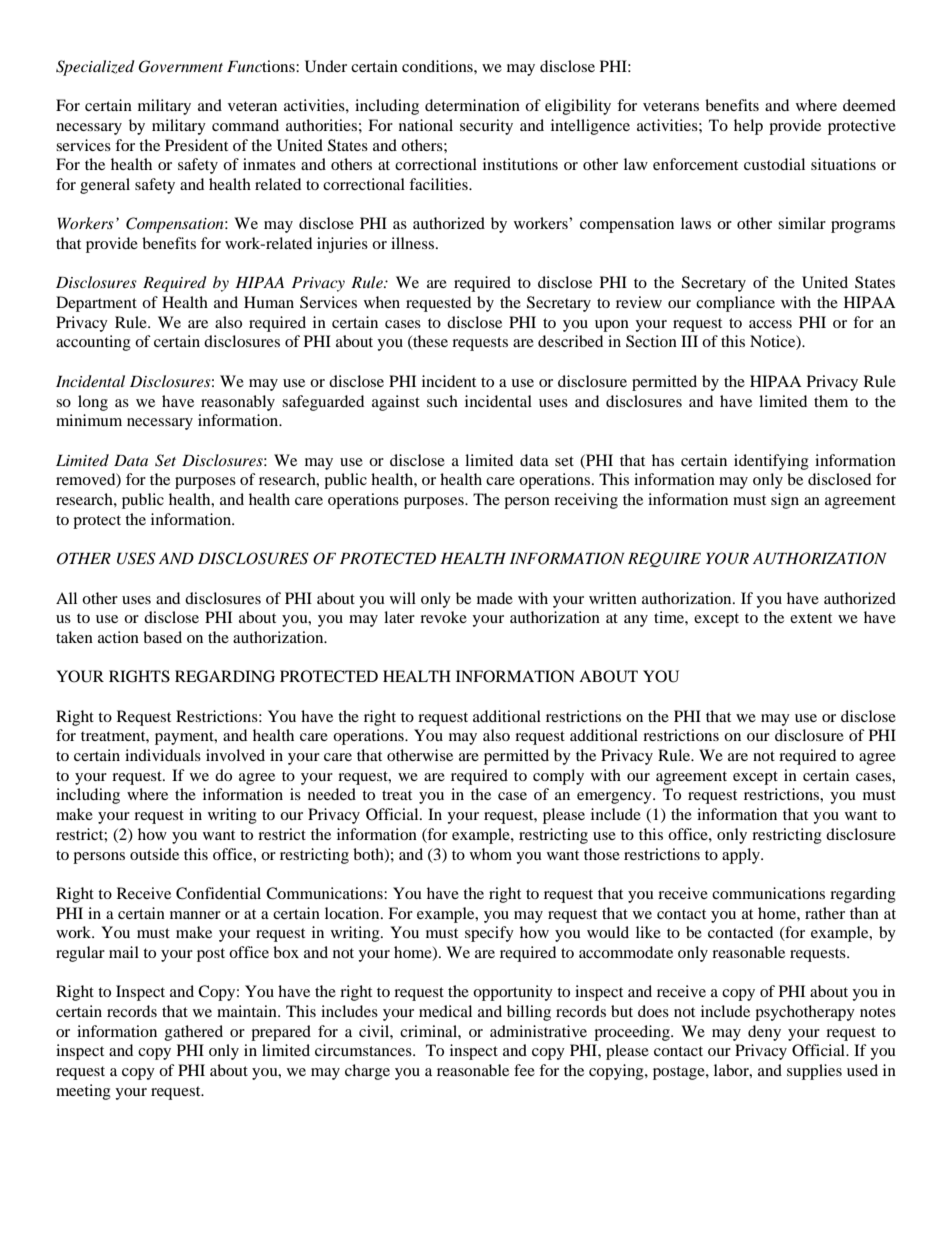 The height and width of the screenshot is (1233, 952). Describe the element at coordinates (814, 1072) in the screenshot. I see `supplies` at that location.
